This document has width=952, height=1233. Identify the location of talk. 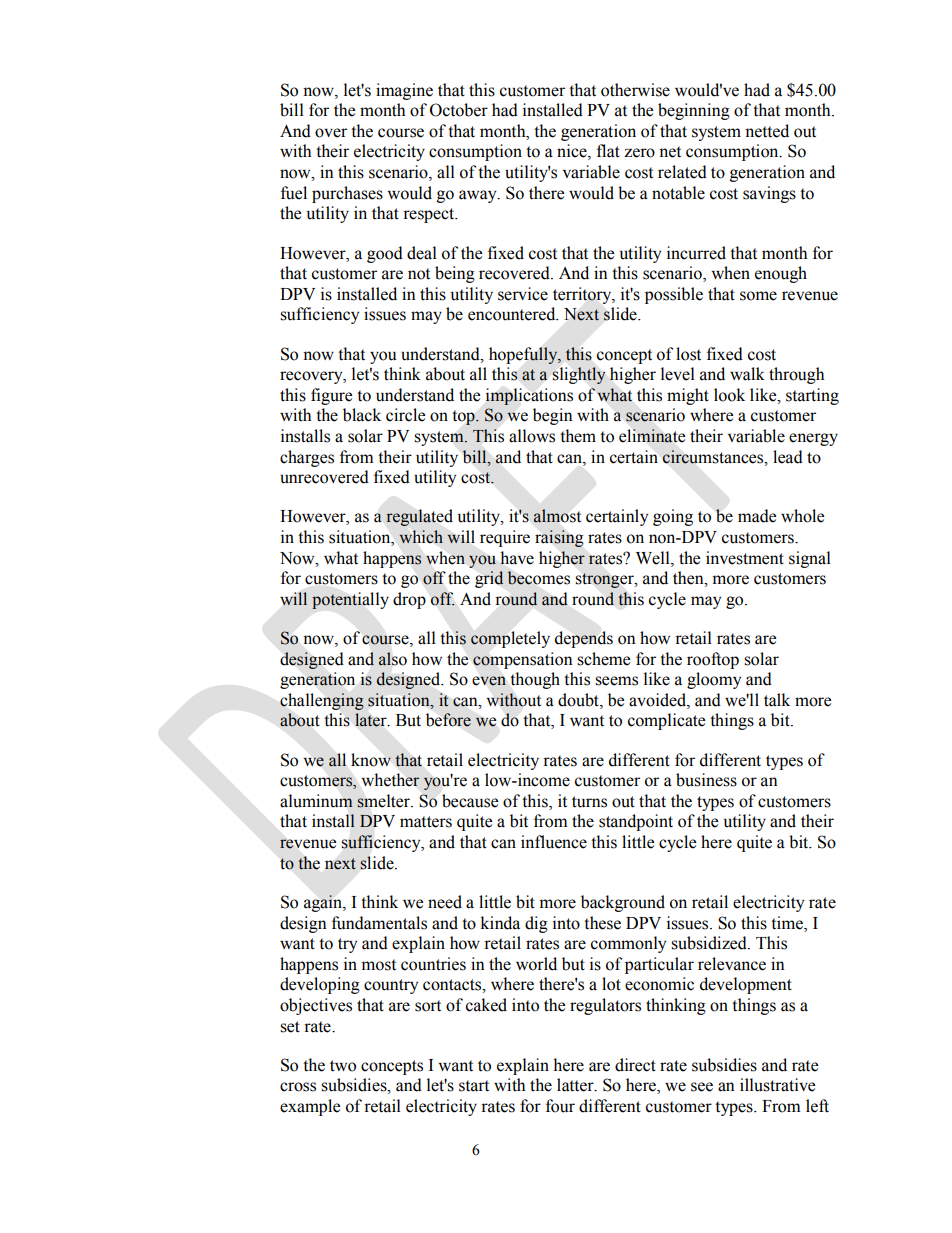
(777, 700).
